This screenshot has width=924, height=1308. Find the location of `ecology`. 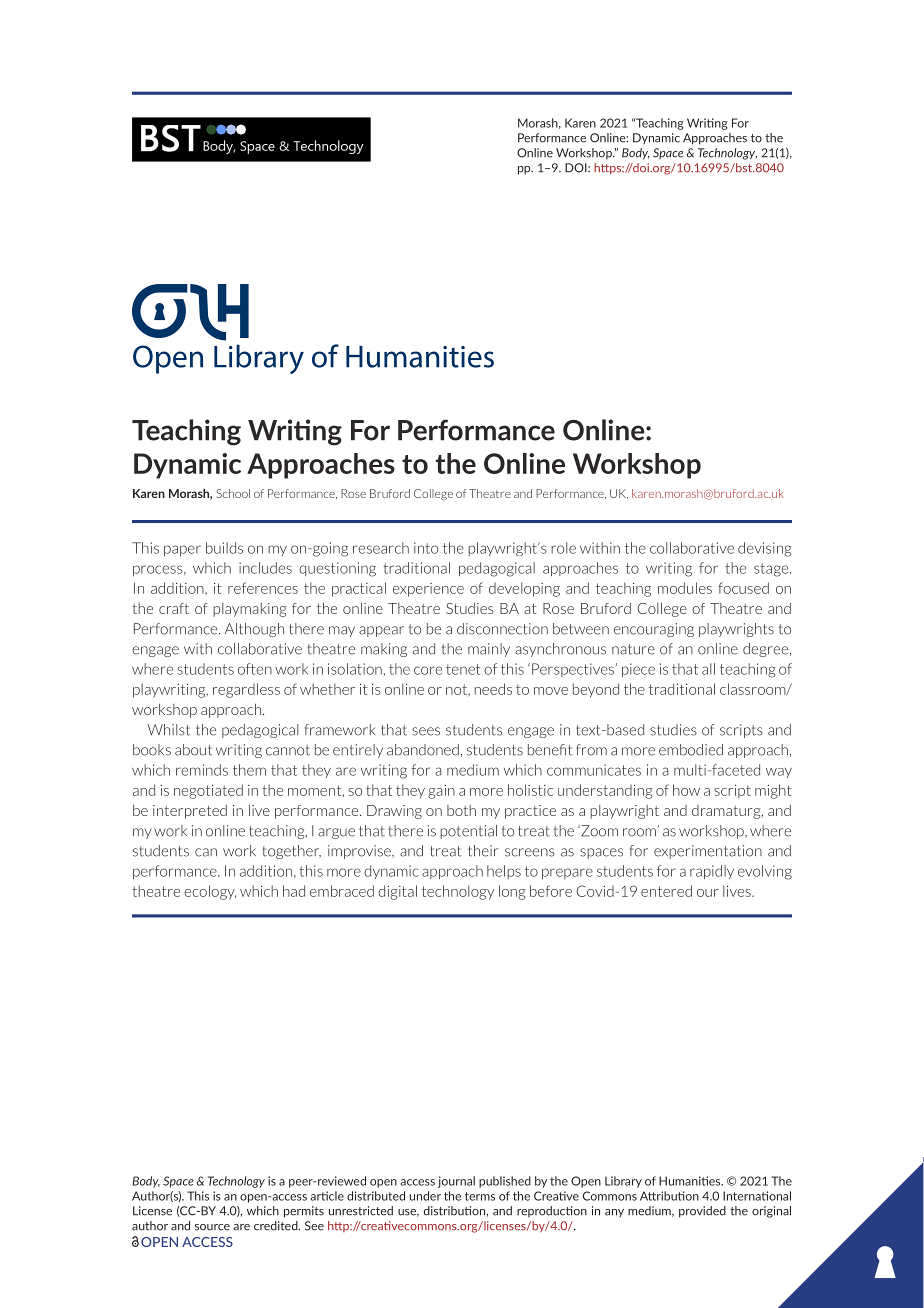

ecology is located at coordinates (210, 892).
